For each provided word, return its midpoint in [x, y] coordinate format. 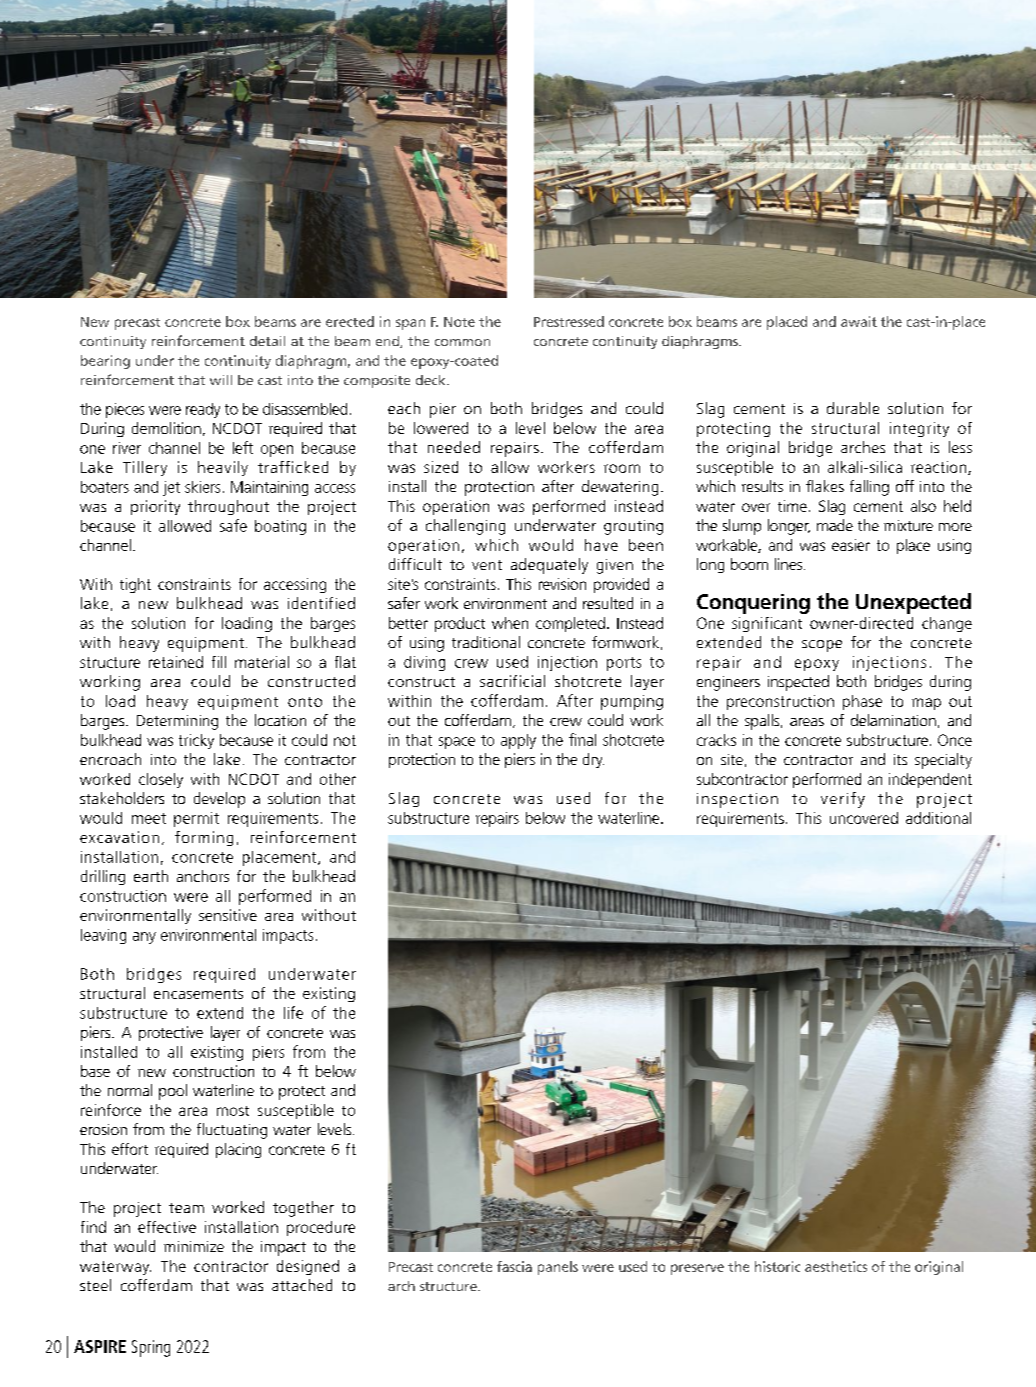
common [462, 342]
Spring [151, 1348]
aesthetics [836, 1266]
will [221, 380]
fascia [514, 1266]
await [859, 321]
